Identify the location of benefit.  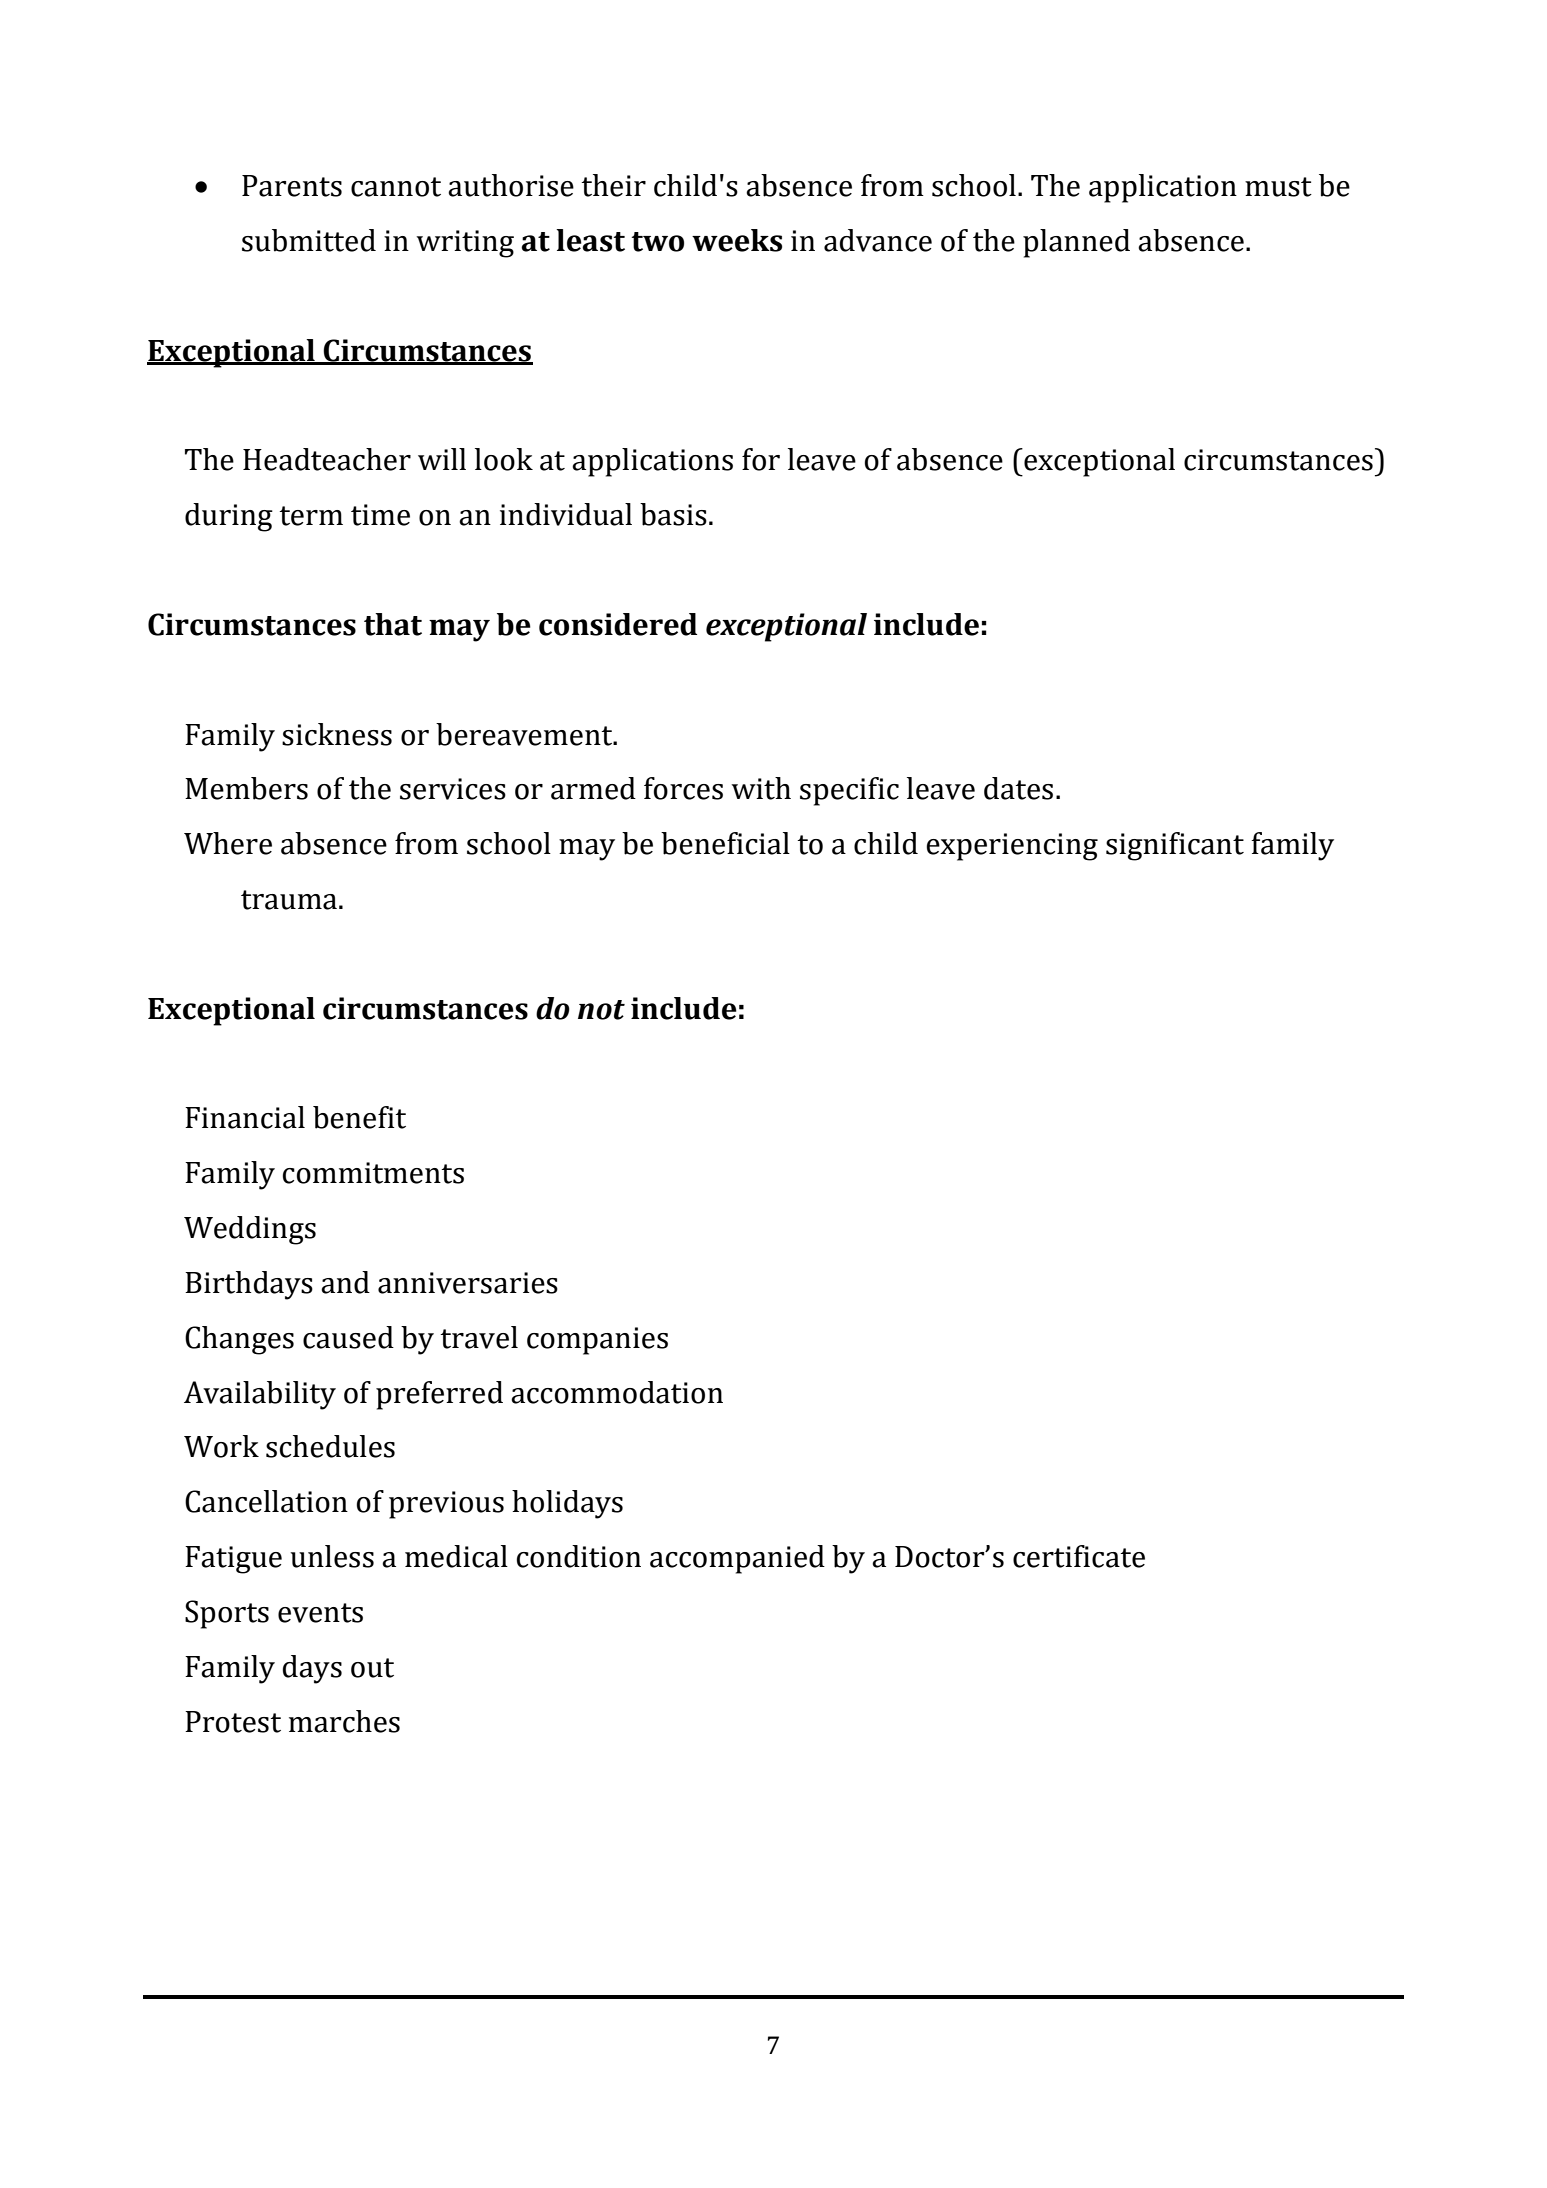
(359, 1117).
